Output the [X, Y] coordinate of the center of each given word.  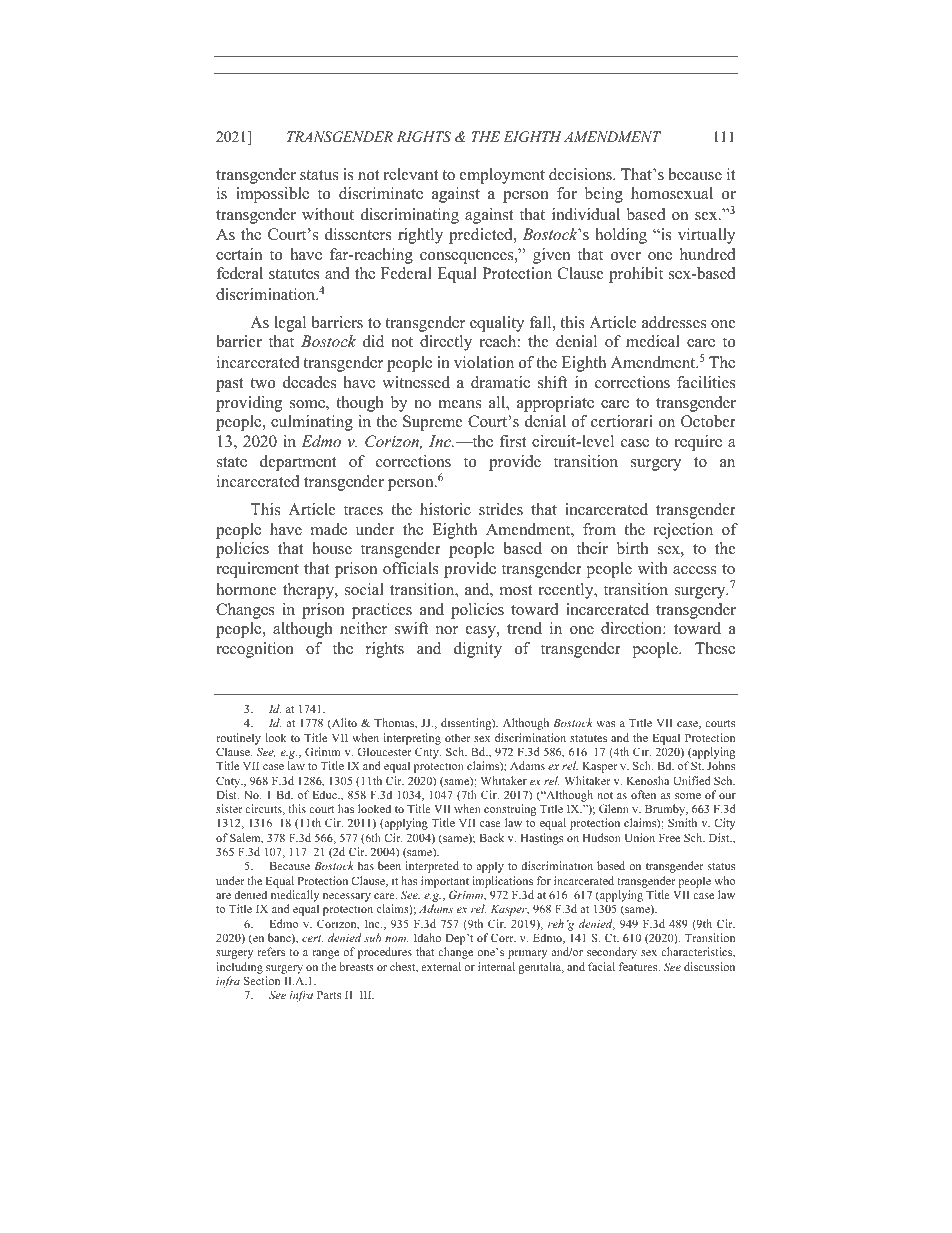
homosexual [672, 193]
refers [271, 951]
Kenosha [647, 780]
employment [502, 176]
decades [309, 382]
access [694, 570]
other [457, 737]
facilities [706, 382]
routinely [238, 739]
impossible [272, 195]
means [459, 404]
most [516, 590]
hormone [246, 589]
